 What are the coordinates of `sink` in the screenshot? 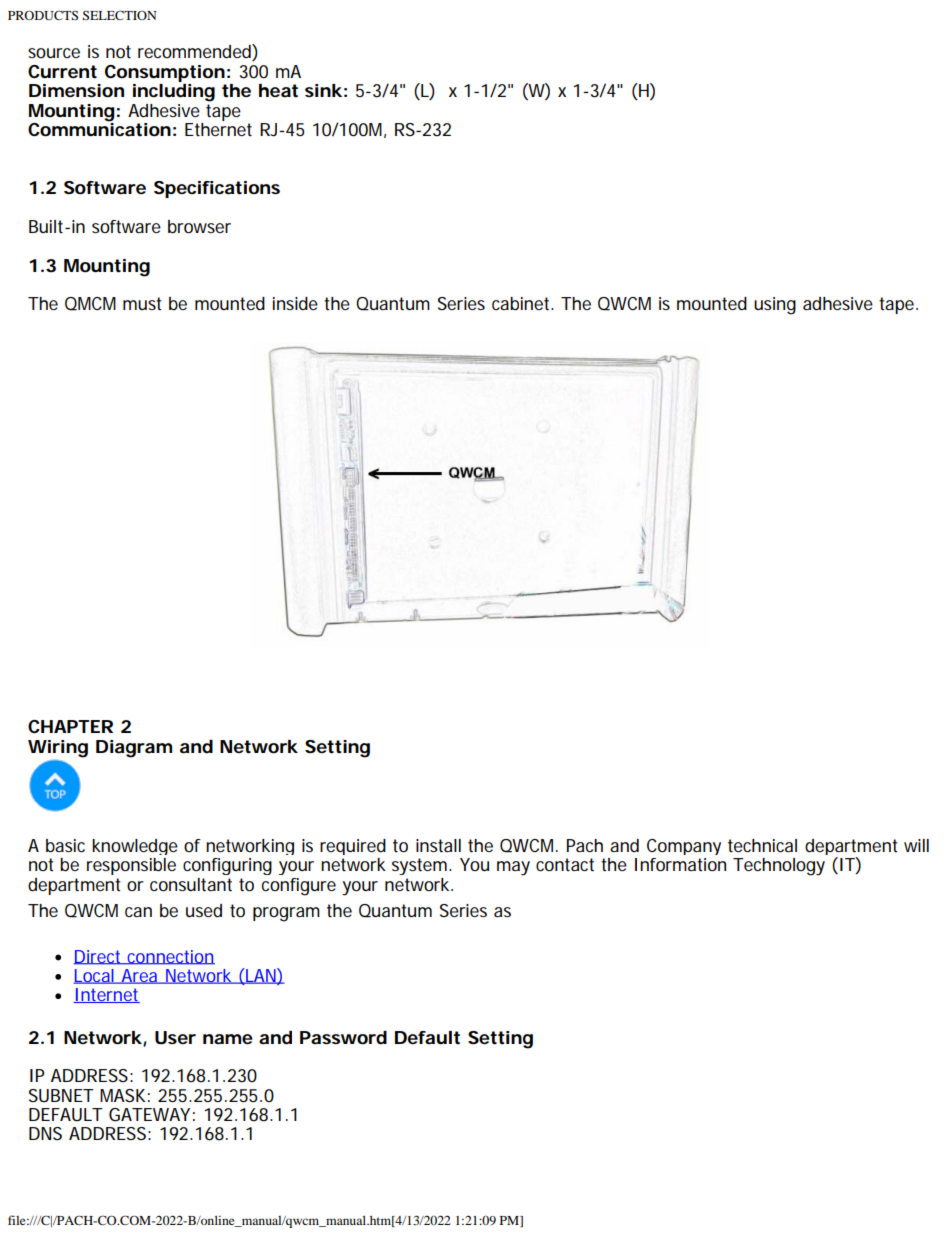 It's located at (323, 90).
